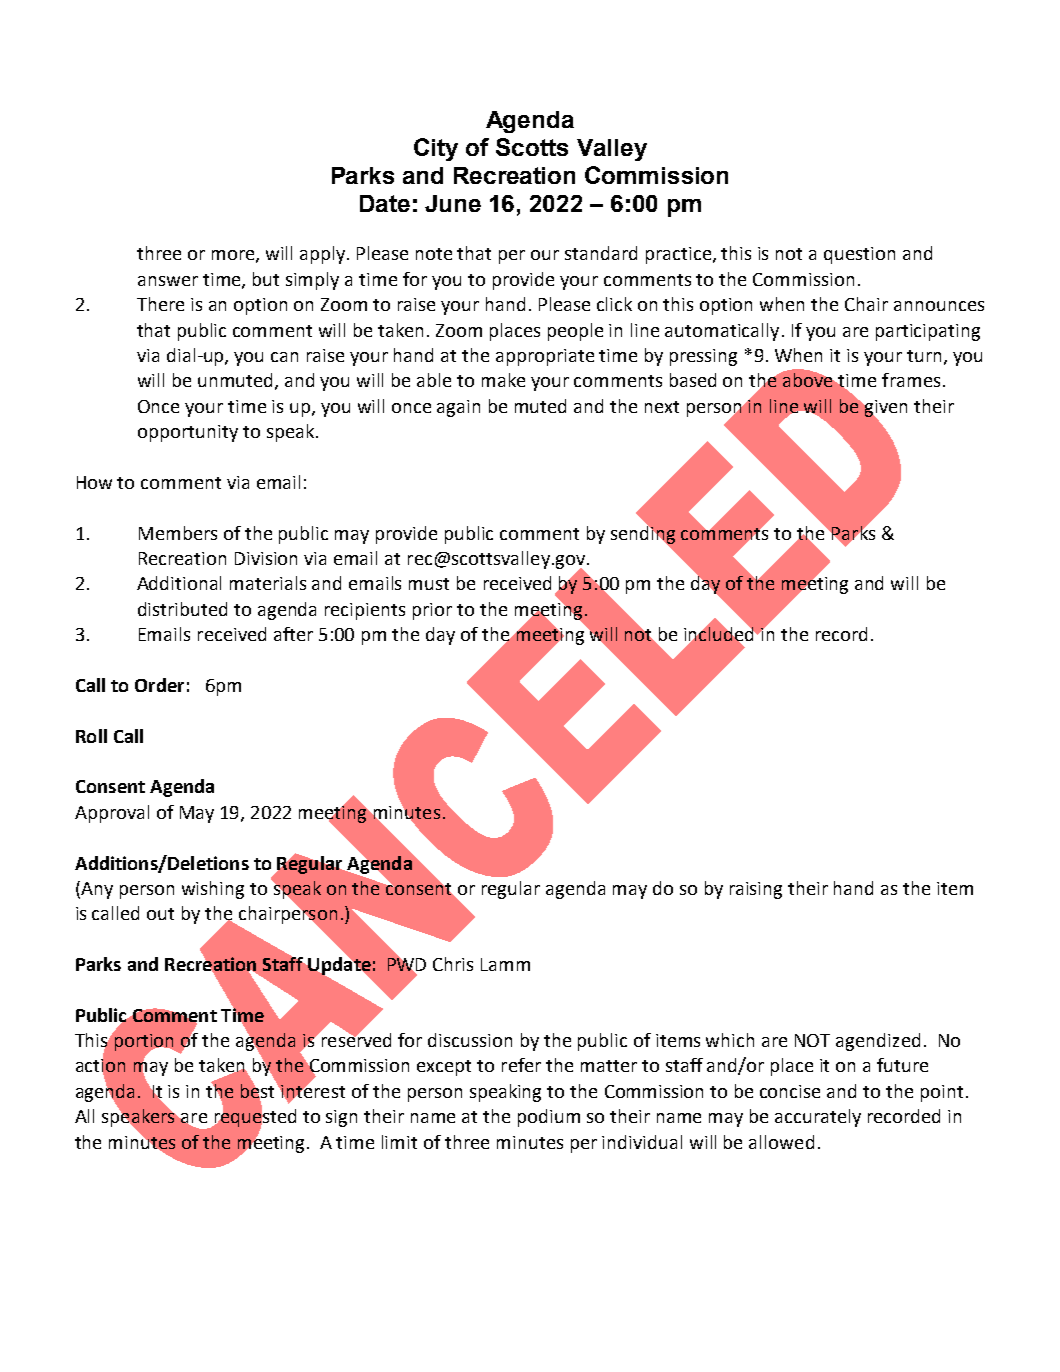 The width and height of the document is (1060, 1372). Describe the element at coordinates (168, 281) in the document. I see `answer` at that location.
